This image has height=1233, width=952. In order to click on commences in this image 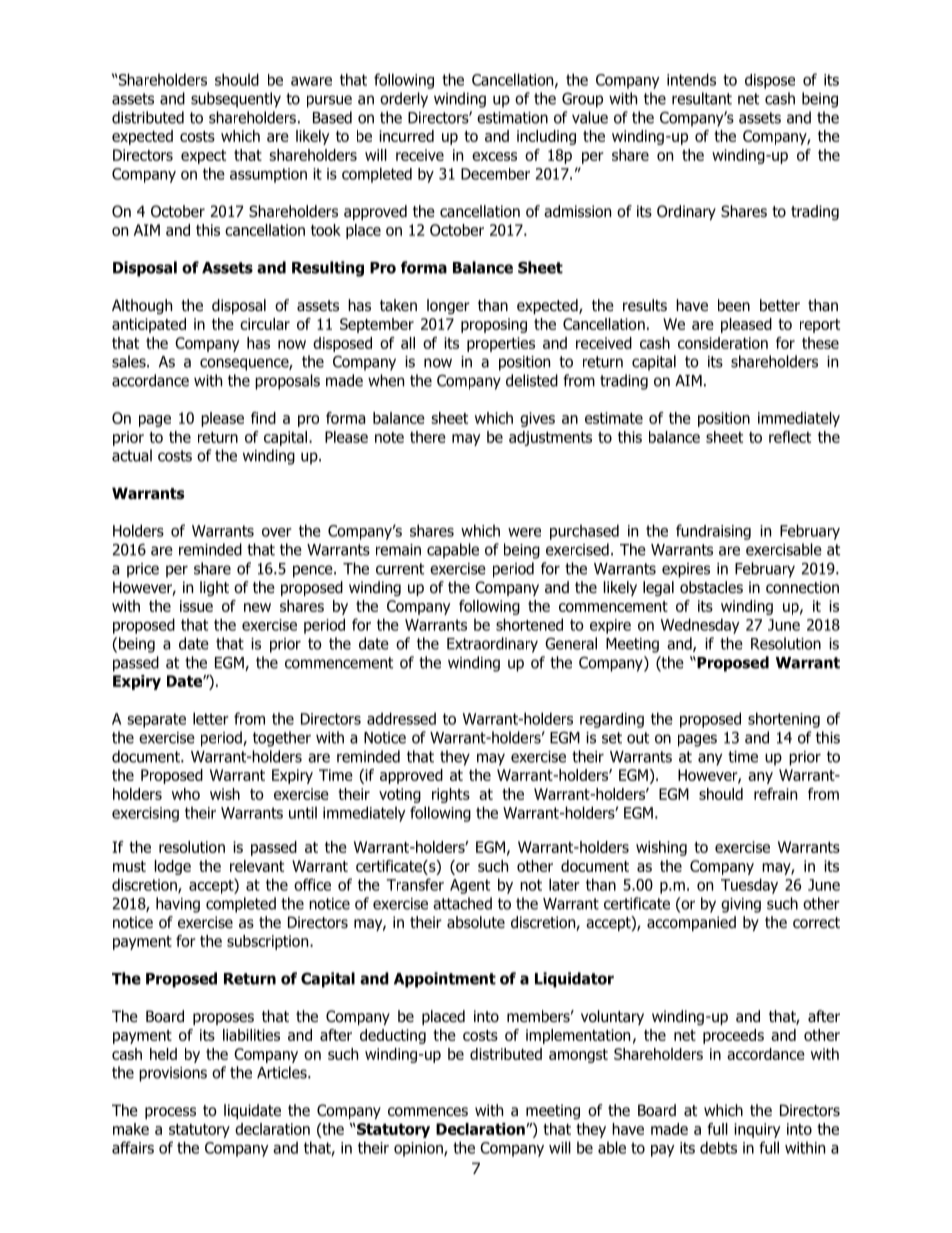, I will do `click(428, 1112)`.
